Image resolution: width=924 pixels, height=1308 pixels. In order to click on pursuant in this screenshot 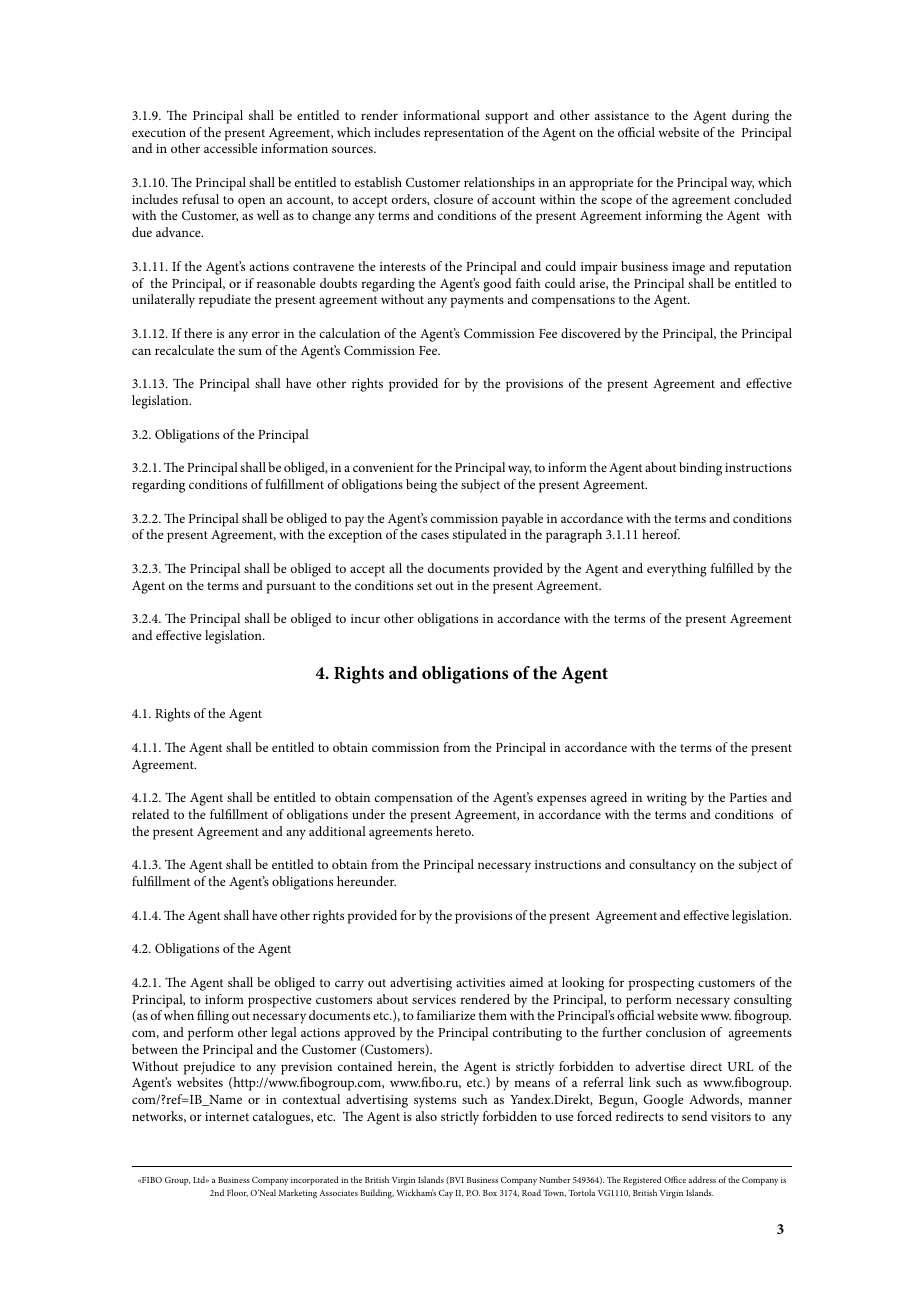, I will do `click(291, 588)`.
